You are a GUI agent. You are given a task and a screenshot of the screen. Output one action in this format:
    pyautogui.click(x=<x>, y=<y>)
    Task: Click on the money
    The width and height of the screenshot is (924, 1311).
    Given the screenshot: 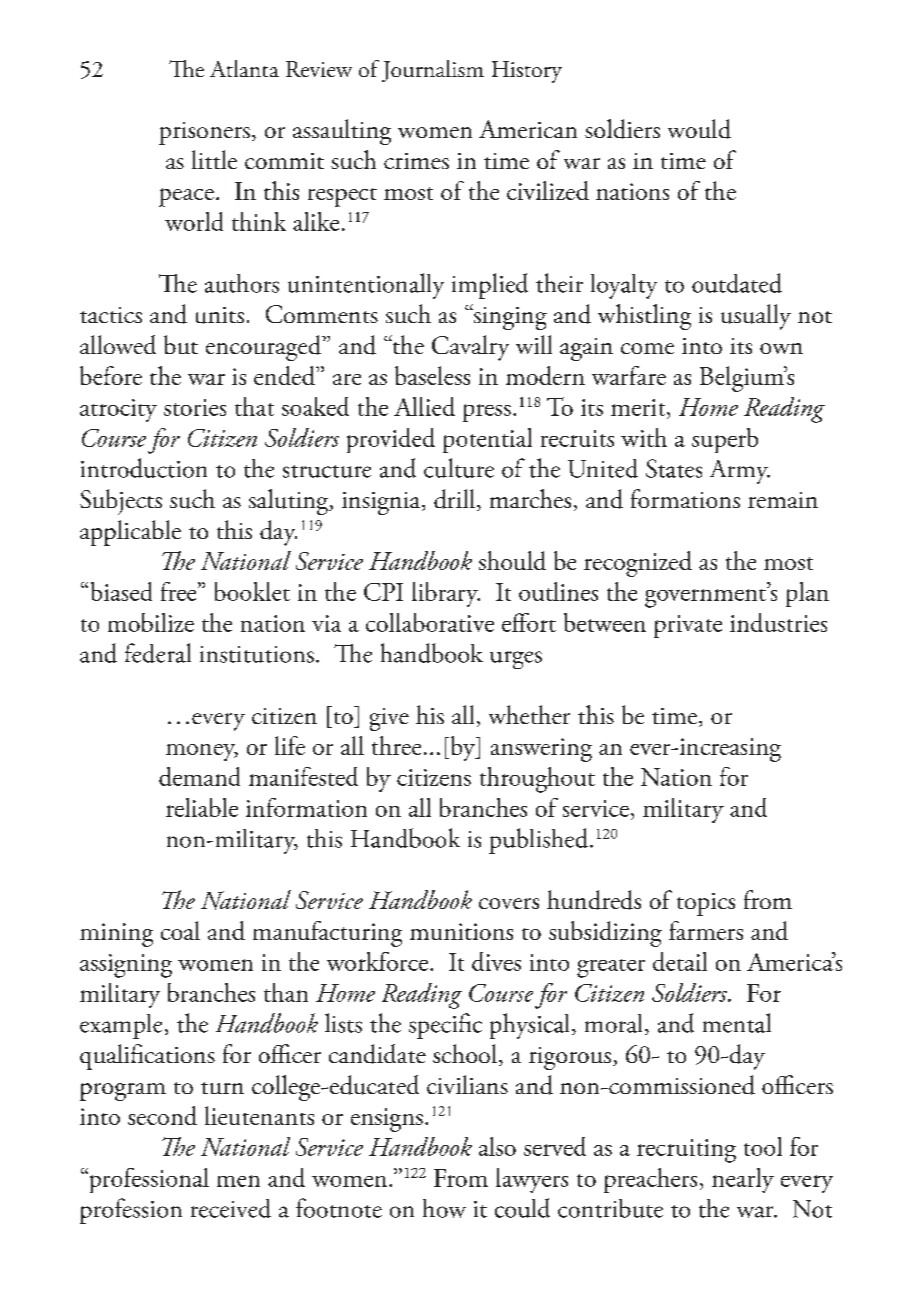 What is the action you would take?
    pyautogui.click(x=202, y=752)
